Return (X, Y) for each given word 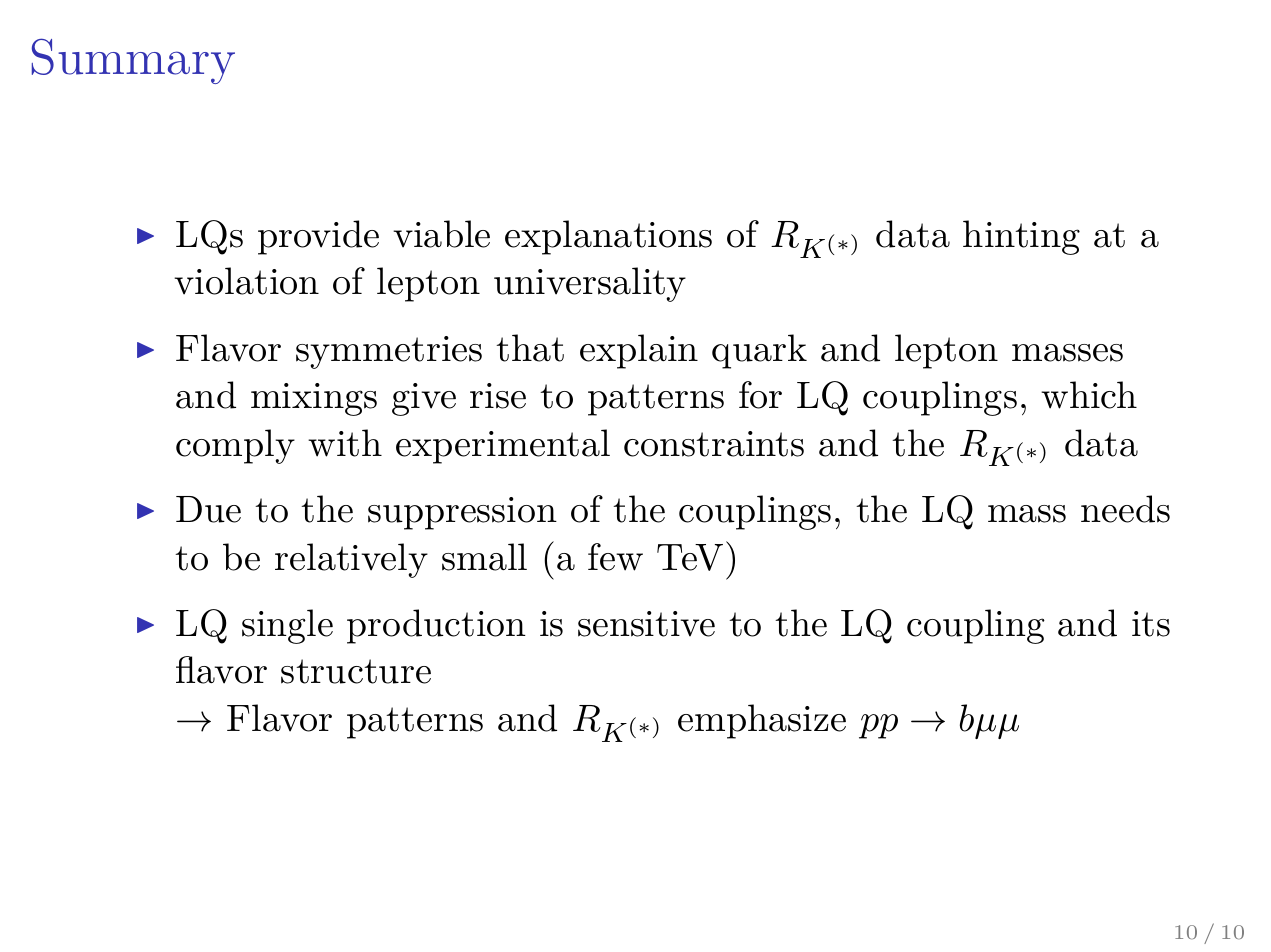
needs (1125, 509)
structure (356, 671)
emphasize (762, 721)
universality (590, 284)
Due (208, 509)
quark (759, 351)
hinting (1021, 237)
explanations (608, 237)
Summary (133, 61)
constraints (714, 444)
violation (246, 281)
